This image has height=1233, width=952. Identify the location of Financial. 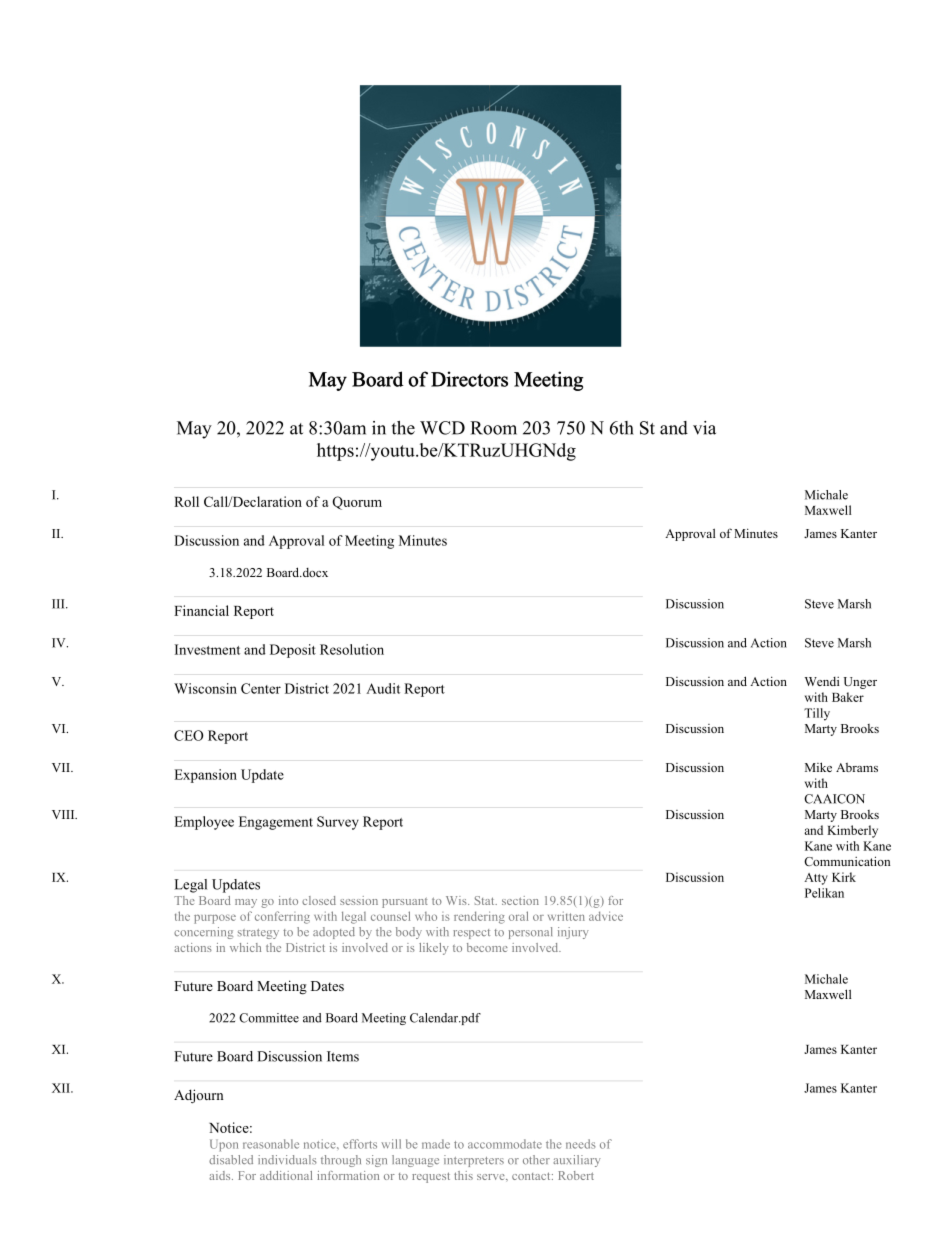
(201, 610).
